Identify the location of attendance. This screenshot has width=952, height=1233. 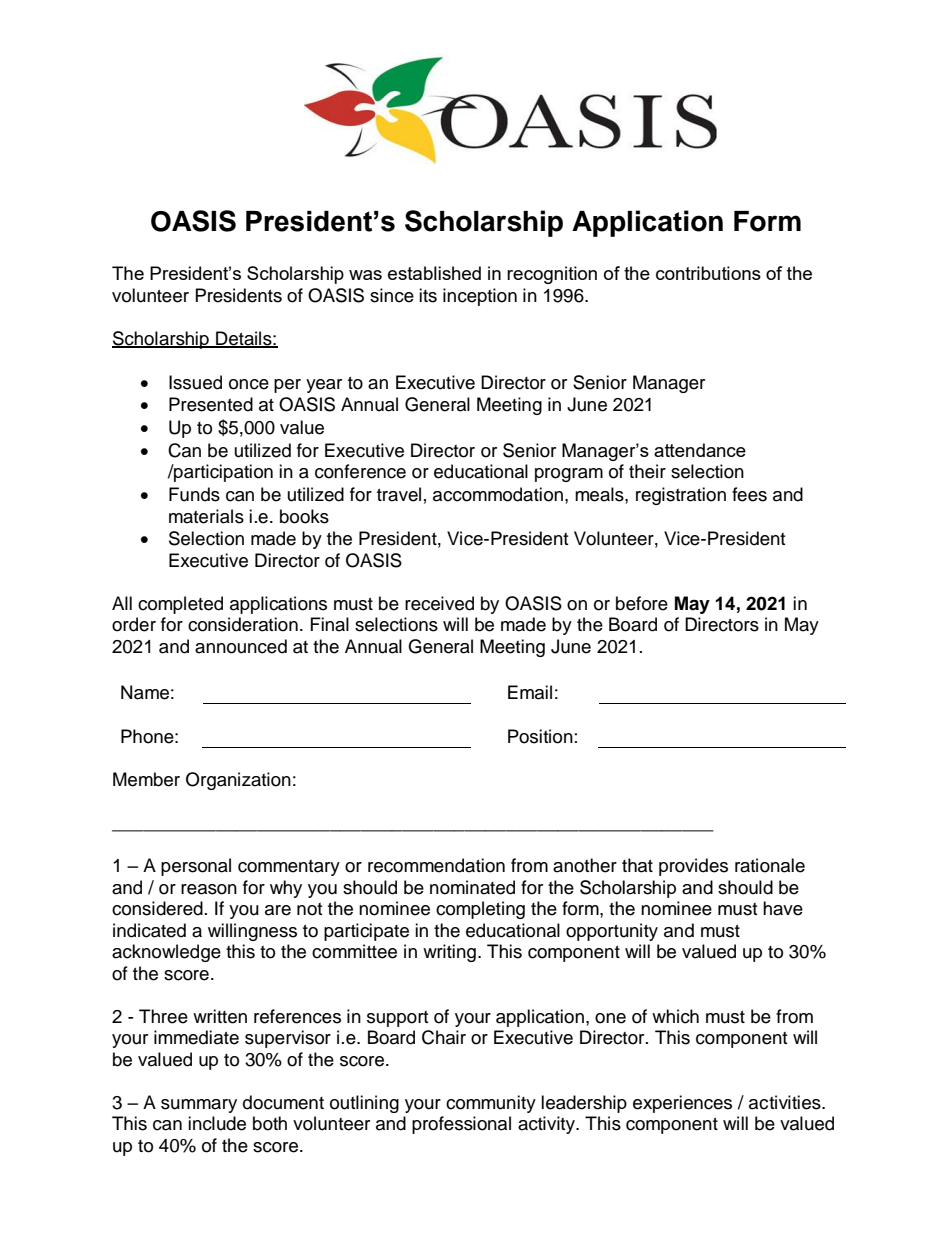
(700, 450).
